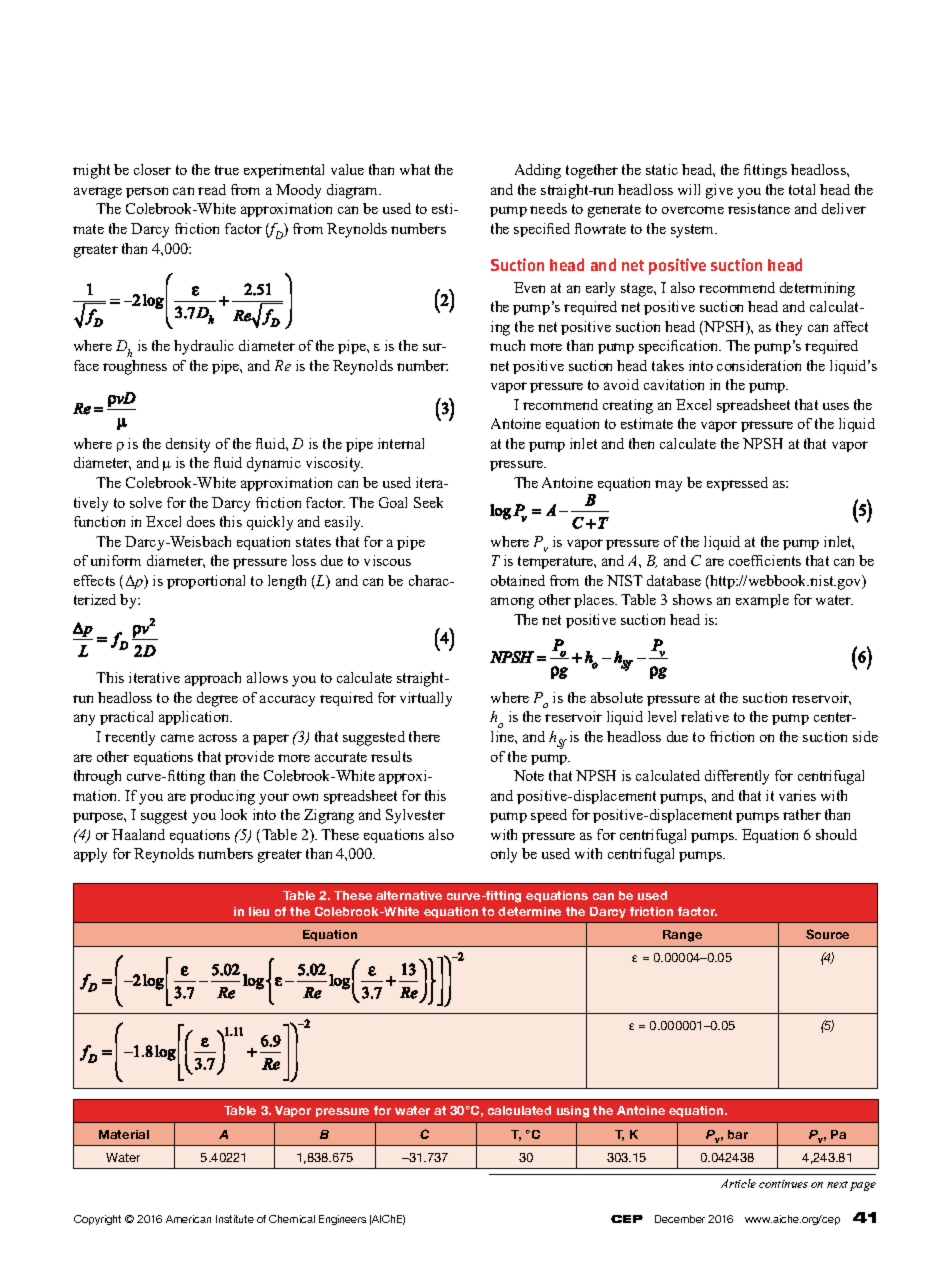 Image resolution: width=952 pixels, height=1275 pixels. Describe the element at coordinates (415, 169) in the image. I see `what` at that location.
